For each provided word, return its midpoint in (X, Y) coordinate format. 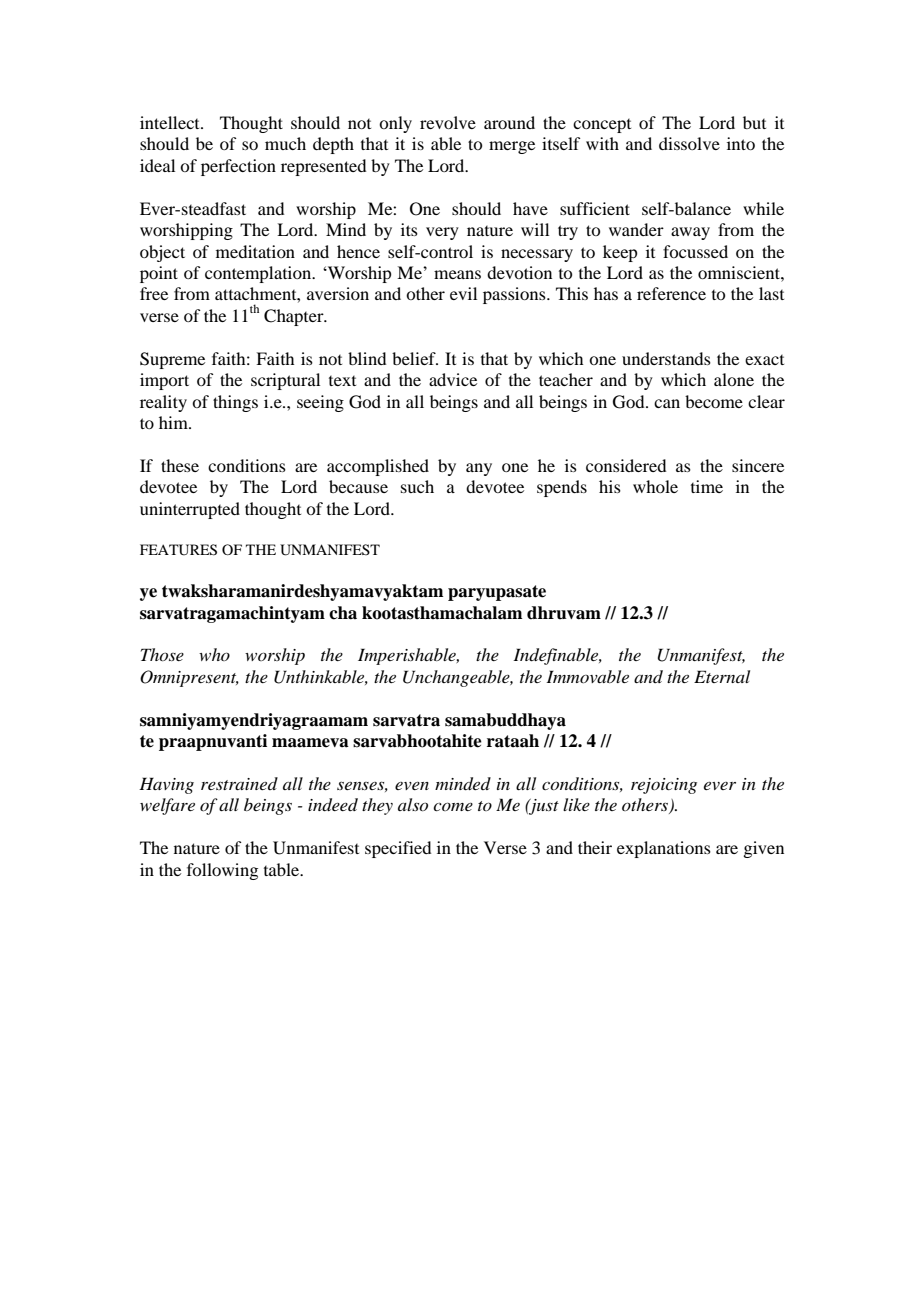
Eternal (722, 676)
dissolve (689, 143)
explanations (664, 849)
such (417, 486)
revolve (448, 122)
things (235, 403)
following (222, 871)
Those (162, 654)
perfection (238, 167)
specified (398, 849)
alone (734, 379)
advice (453, 379)
